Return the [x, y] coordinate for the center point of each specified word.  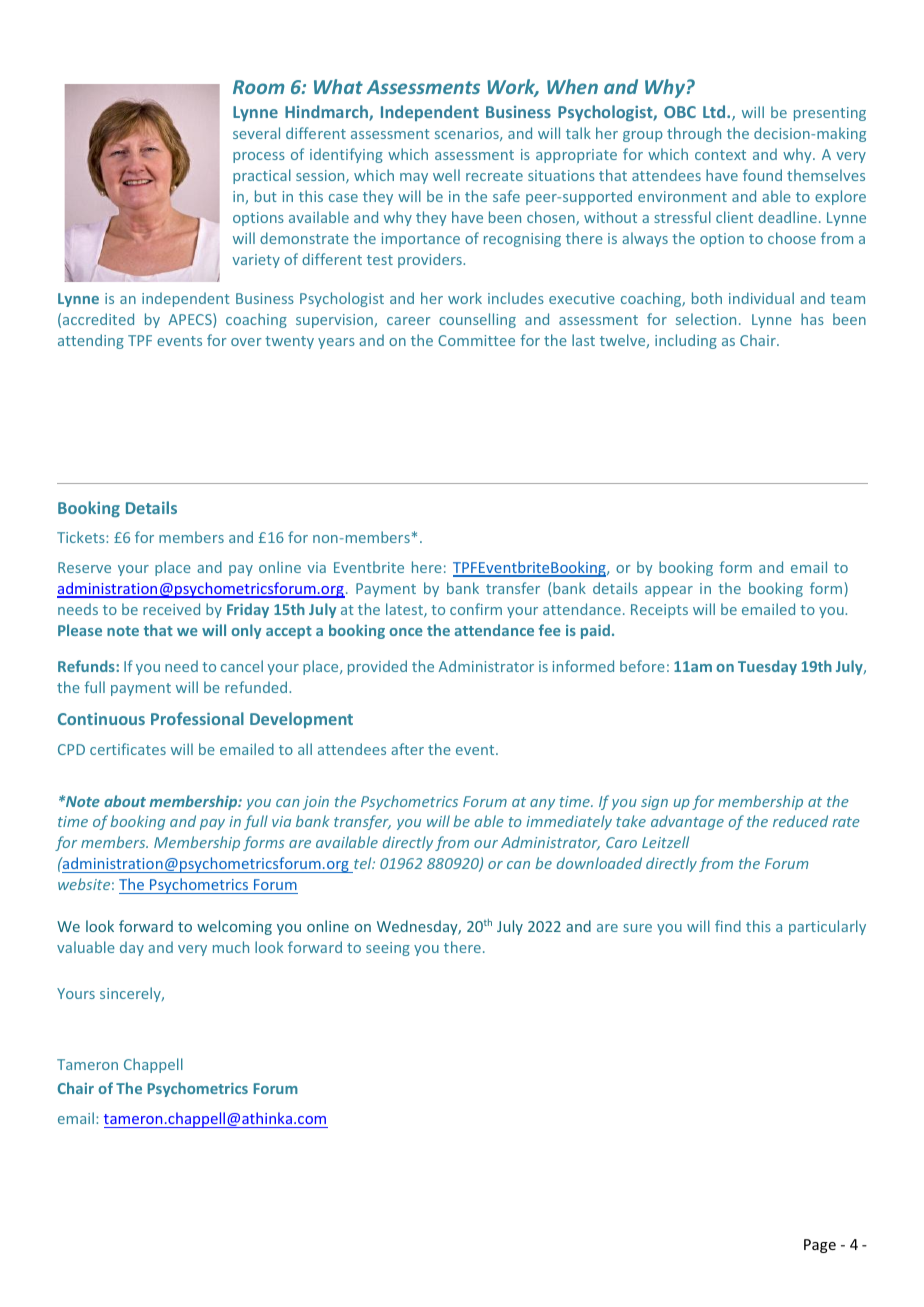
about [125, 801]
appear [669, 591]
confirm [476, 609]
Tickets [82, 537]
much [231, 947]
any [542, 804]
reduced [800, 821]
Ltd [715, 111]
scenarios [468, 134]
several [256, 133]
